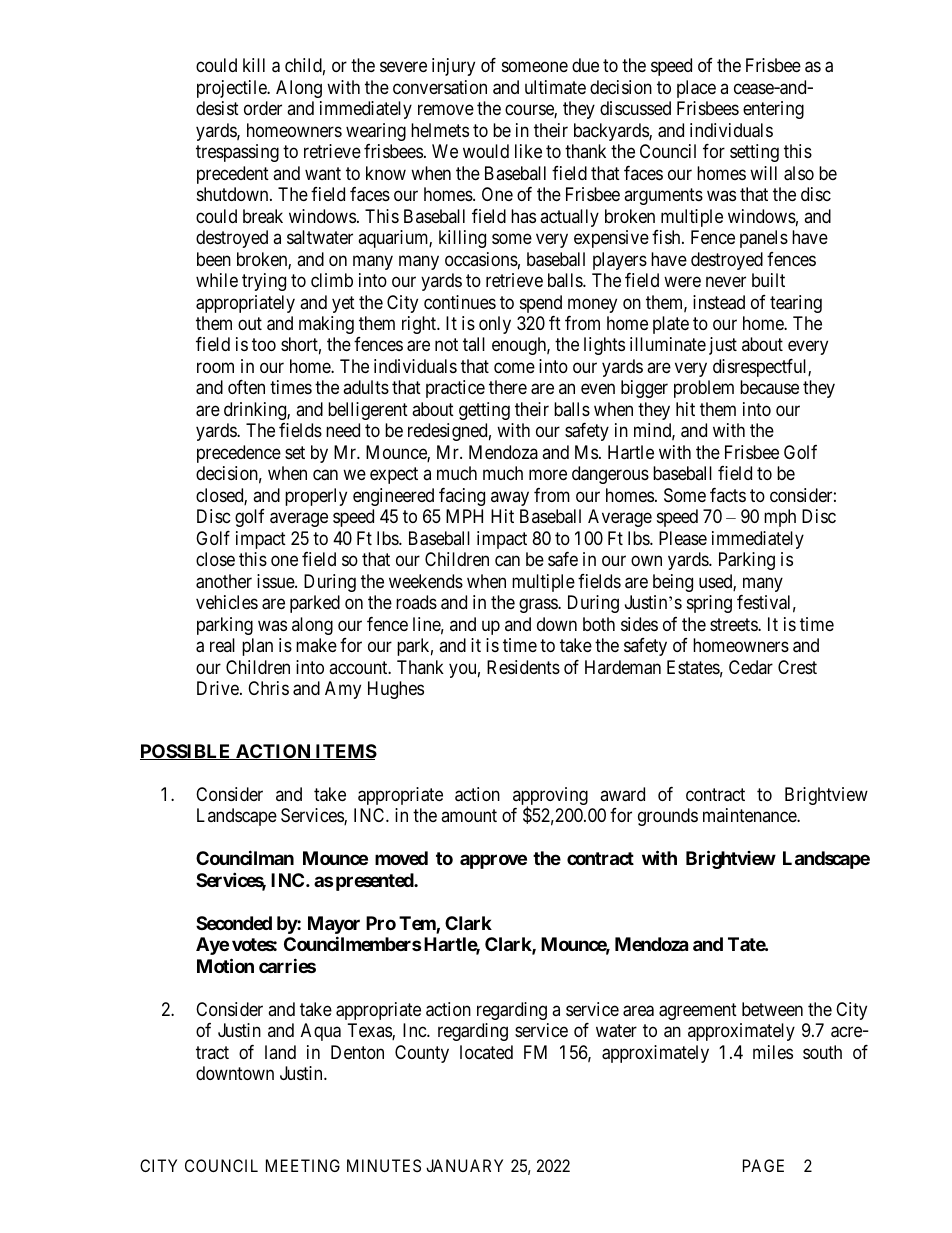 The height and width of the image is (1233, 952). What do you see at coordinates (257, 647) in the image?
I see `plan` at bounding box center [257, 647].
